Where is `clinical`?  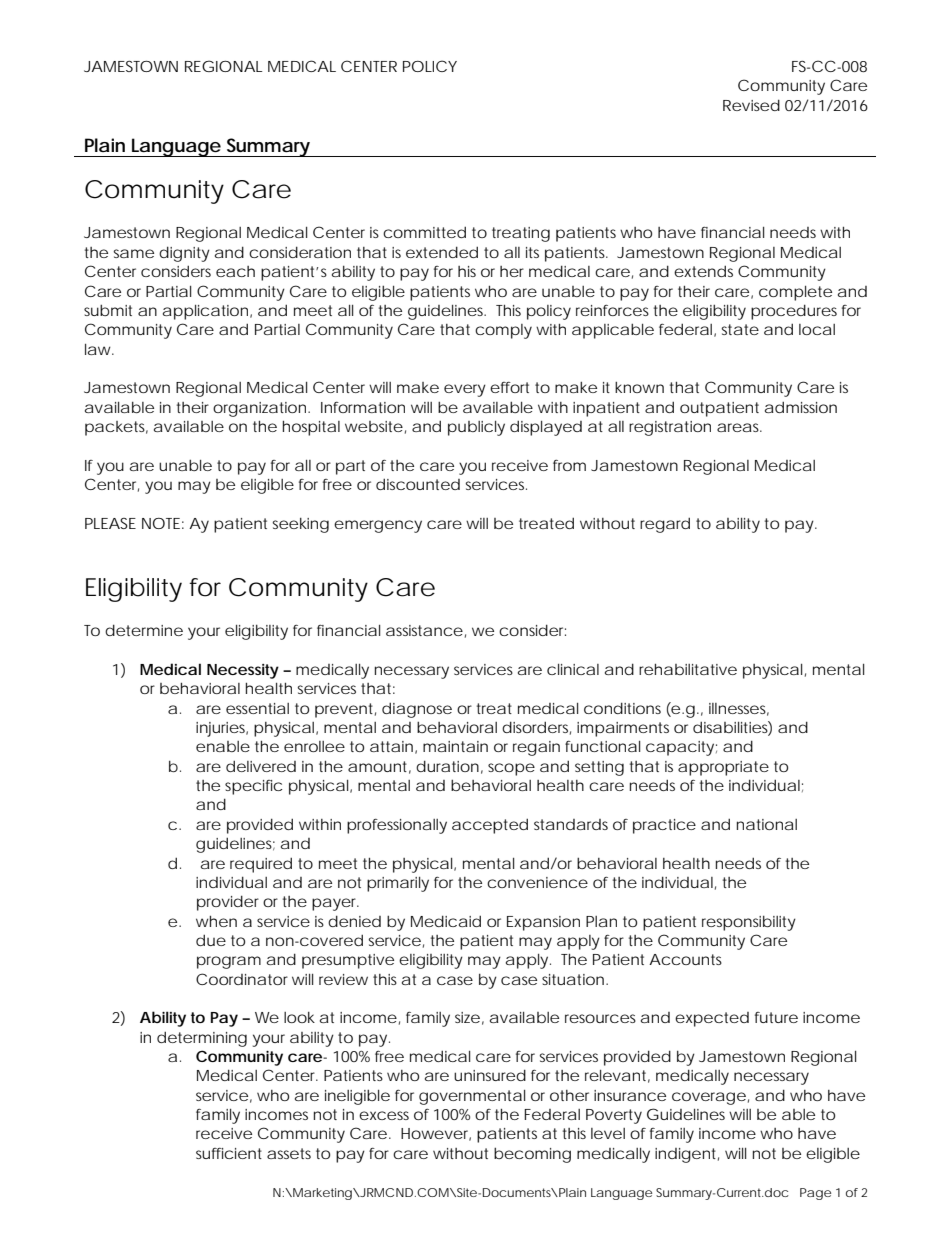 clinical is located at coordinates (573, 669).
